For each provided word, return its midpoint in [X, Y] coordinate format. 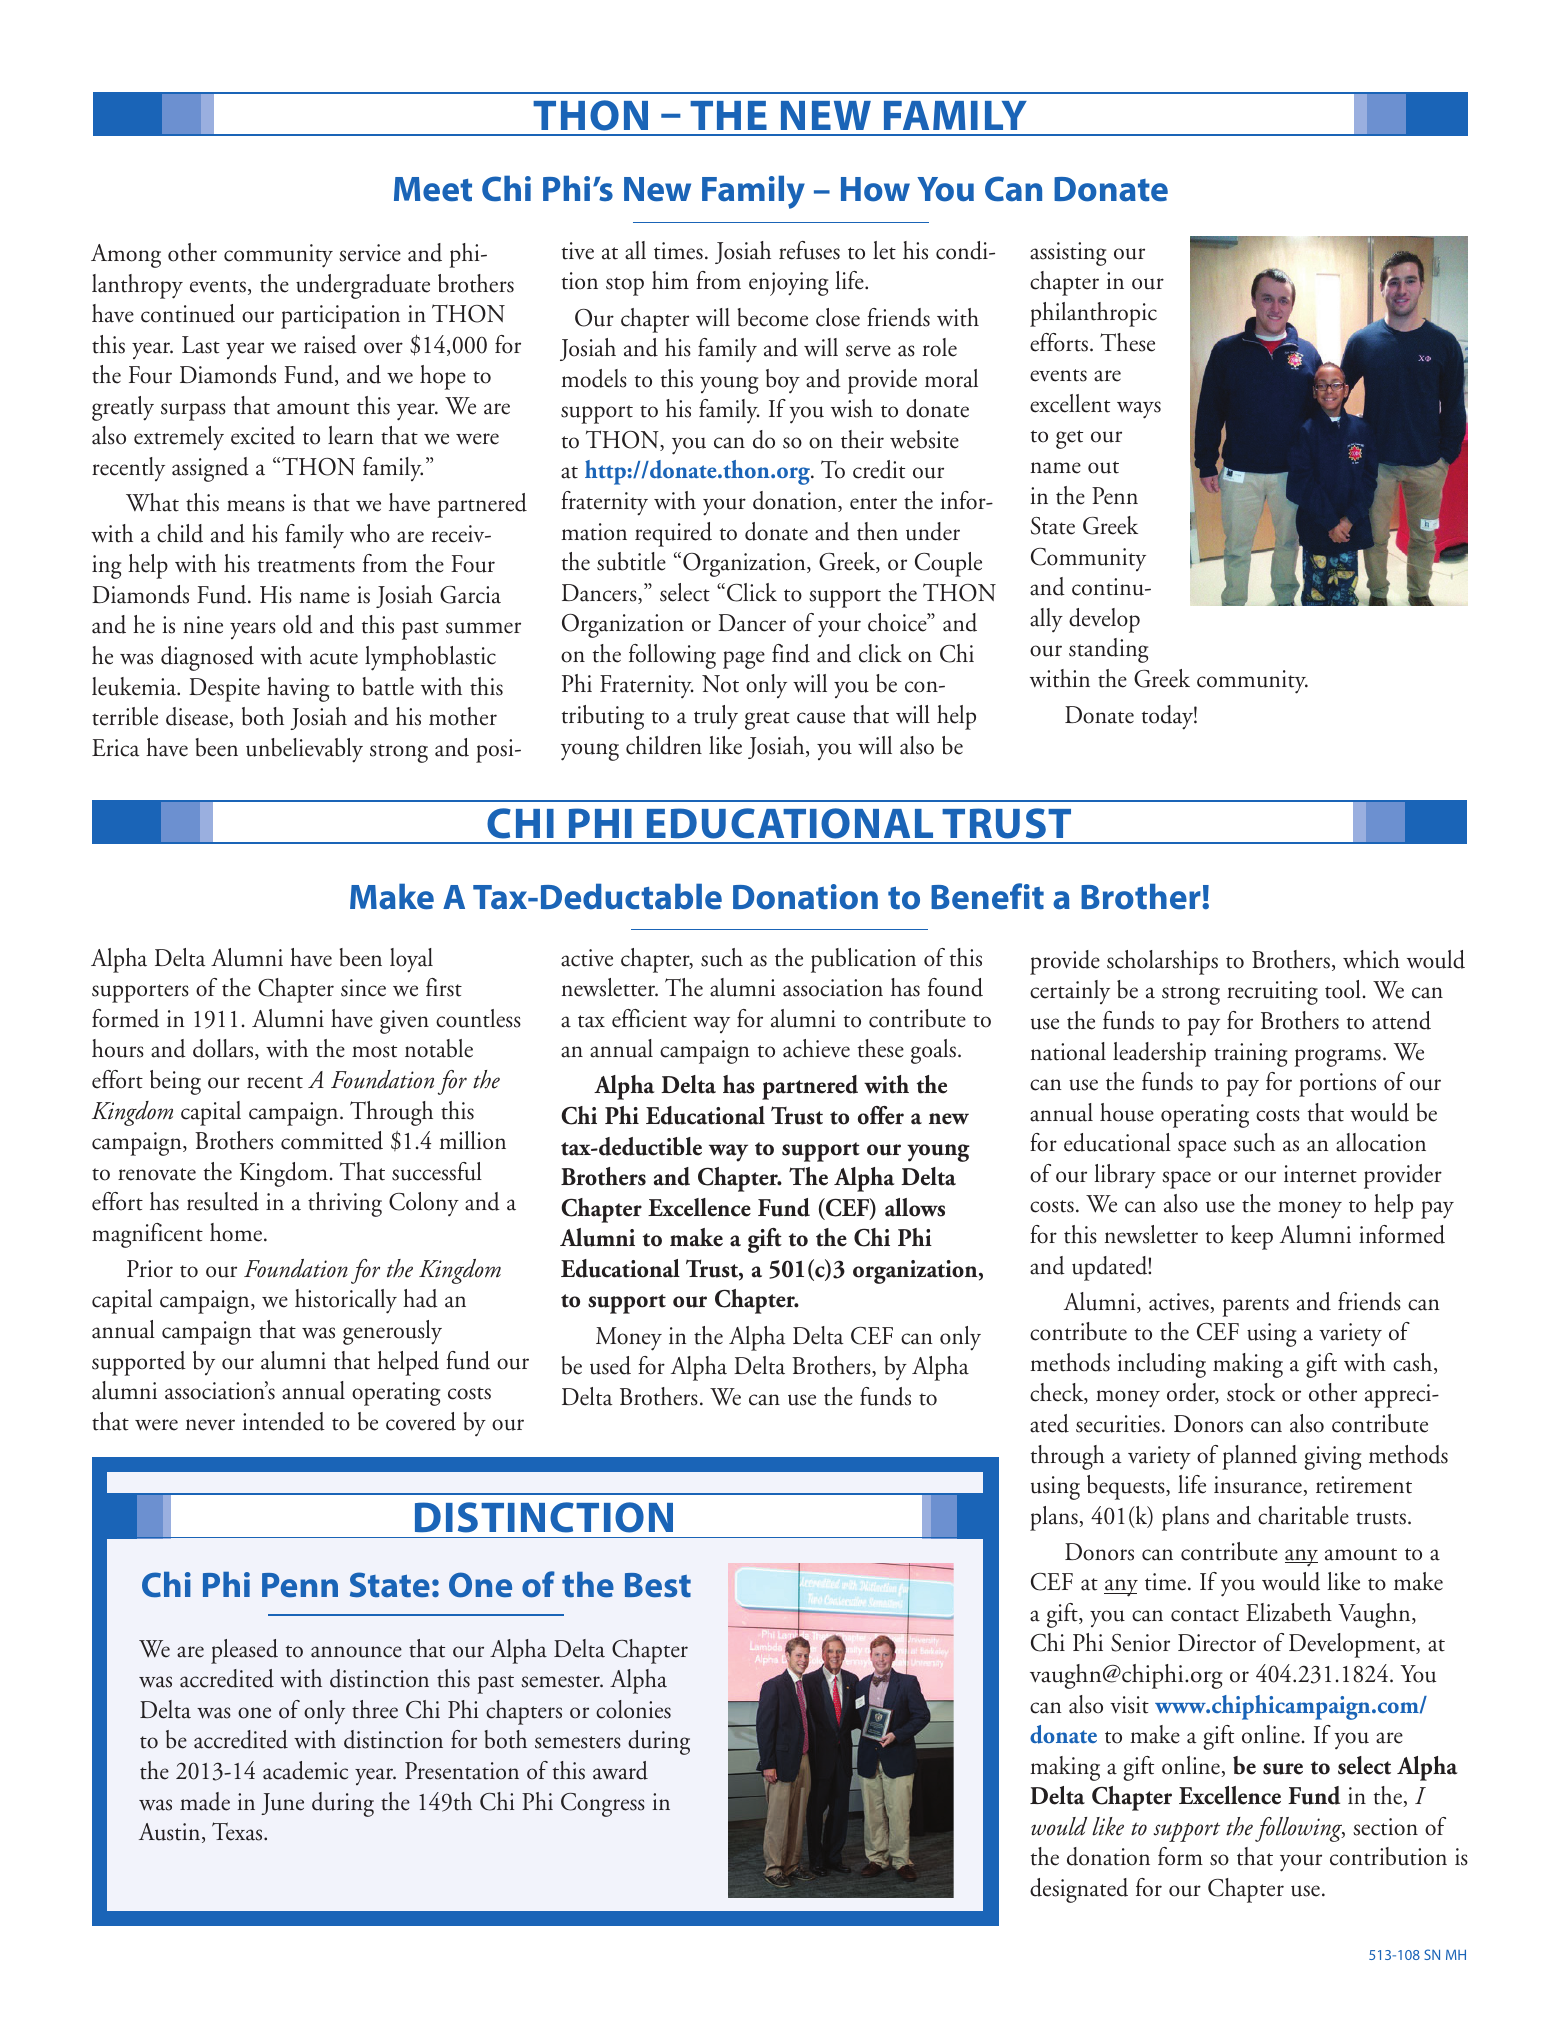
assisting [1068, 254]
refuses [809, 250]
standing [1108, 650]
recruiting [1272, 993]
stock [1251, 1392]
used [610, 1365]
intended [284, 1421]
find [791, 653]
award [620, 1770]
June [282, 1804]
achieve [816, 1048]
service [370, 253]
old [298, 624]
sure [1283, 1769]
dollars [224, 1049]
